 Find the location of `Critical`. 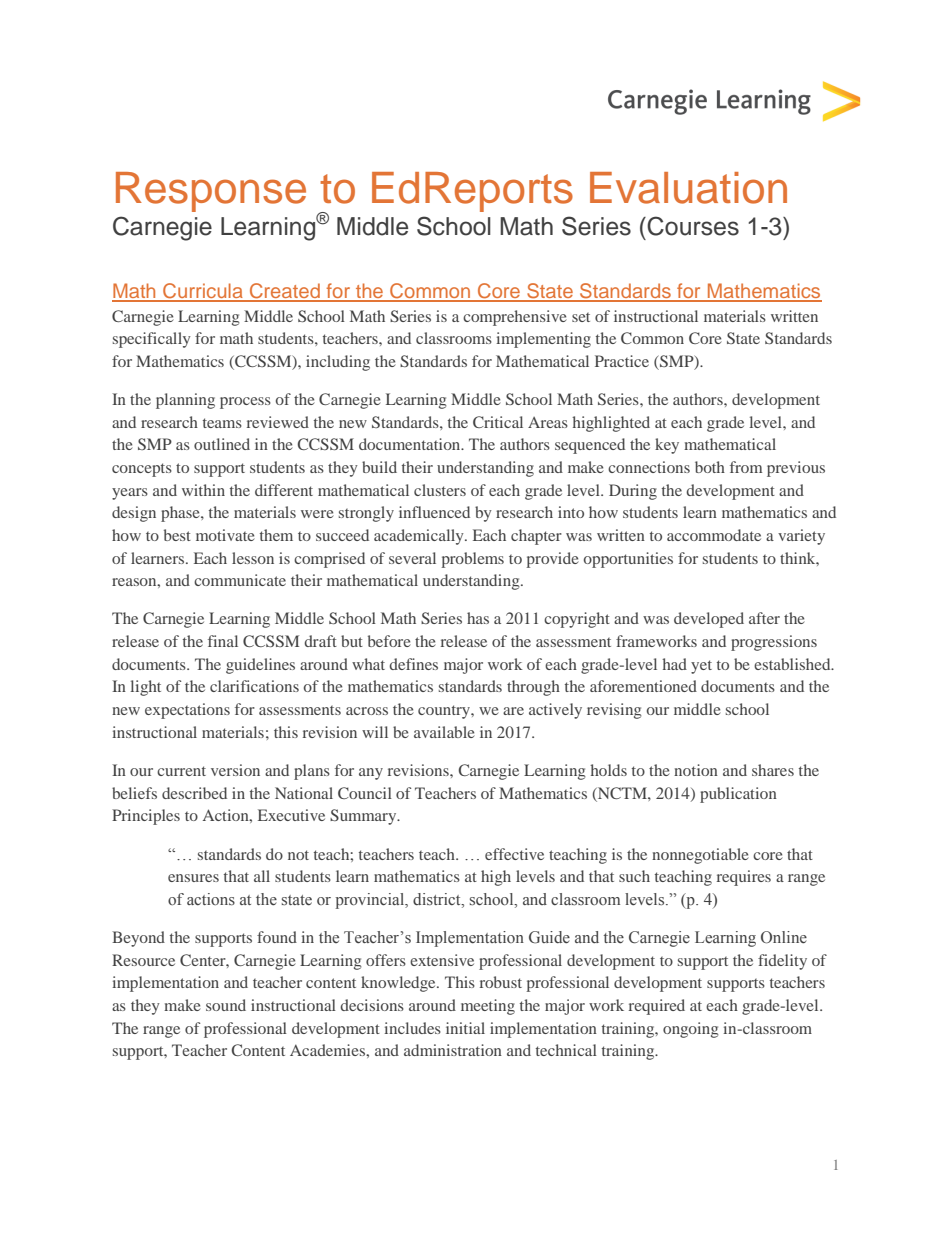

Critical is located at coordinates (498, 422).
